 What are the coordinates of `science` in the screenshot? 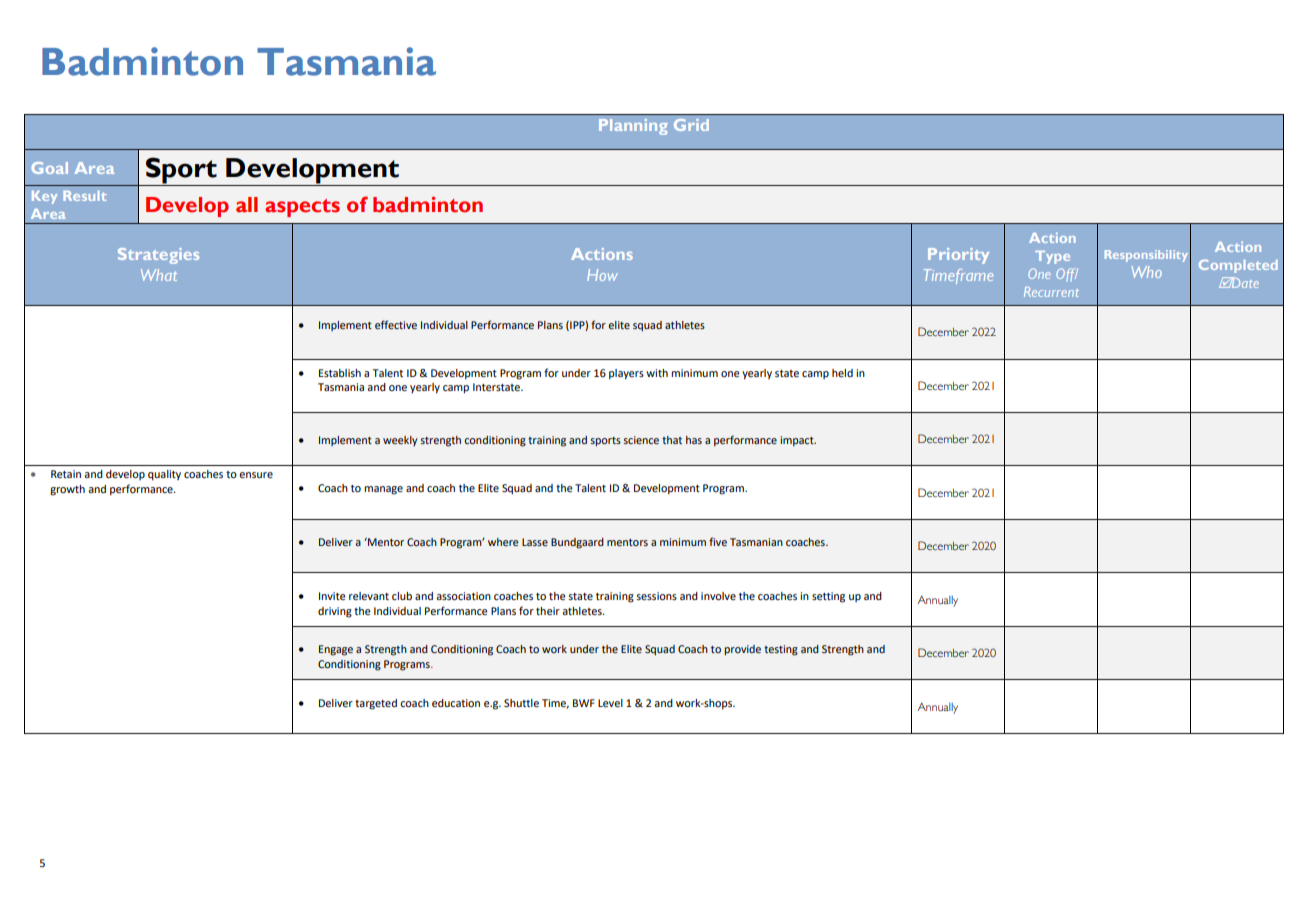 It's located at (641, 440).
